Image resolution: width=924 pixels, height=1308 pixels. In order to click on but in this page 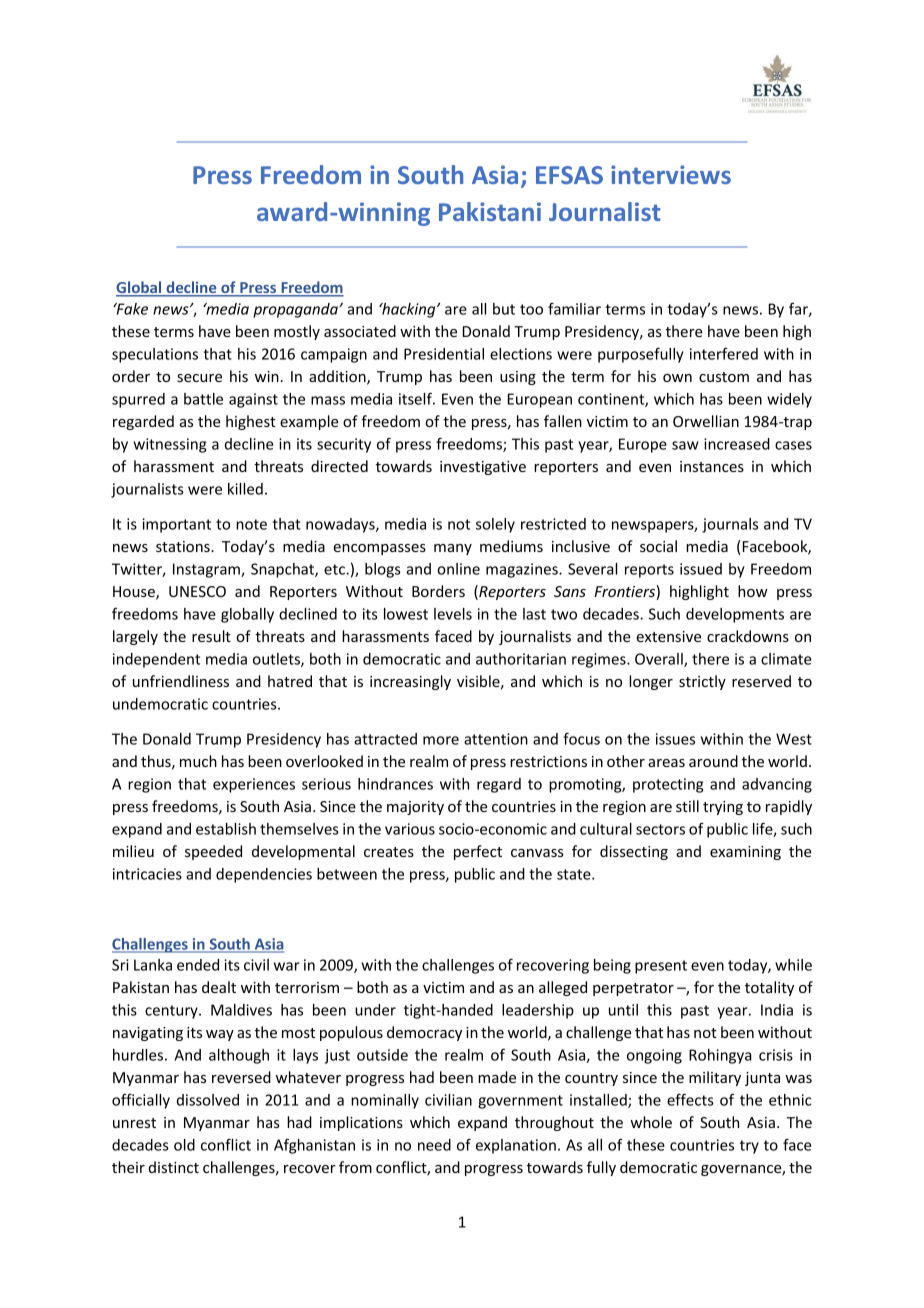, I will do `click(504, 309)`.
